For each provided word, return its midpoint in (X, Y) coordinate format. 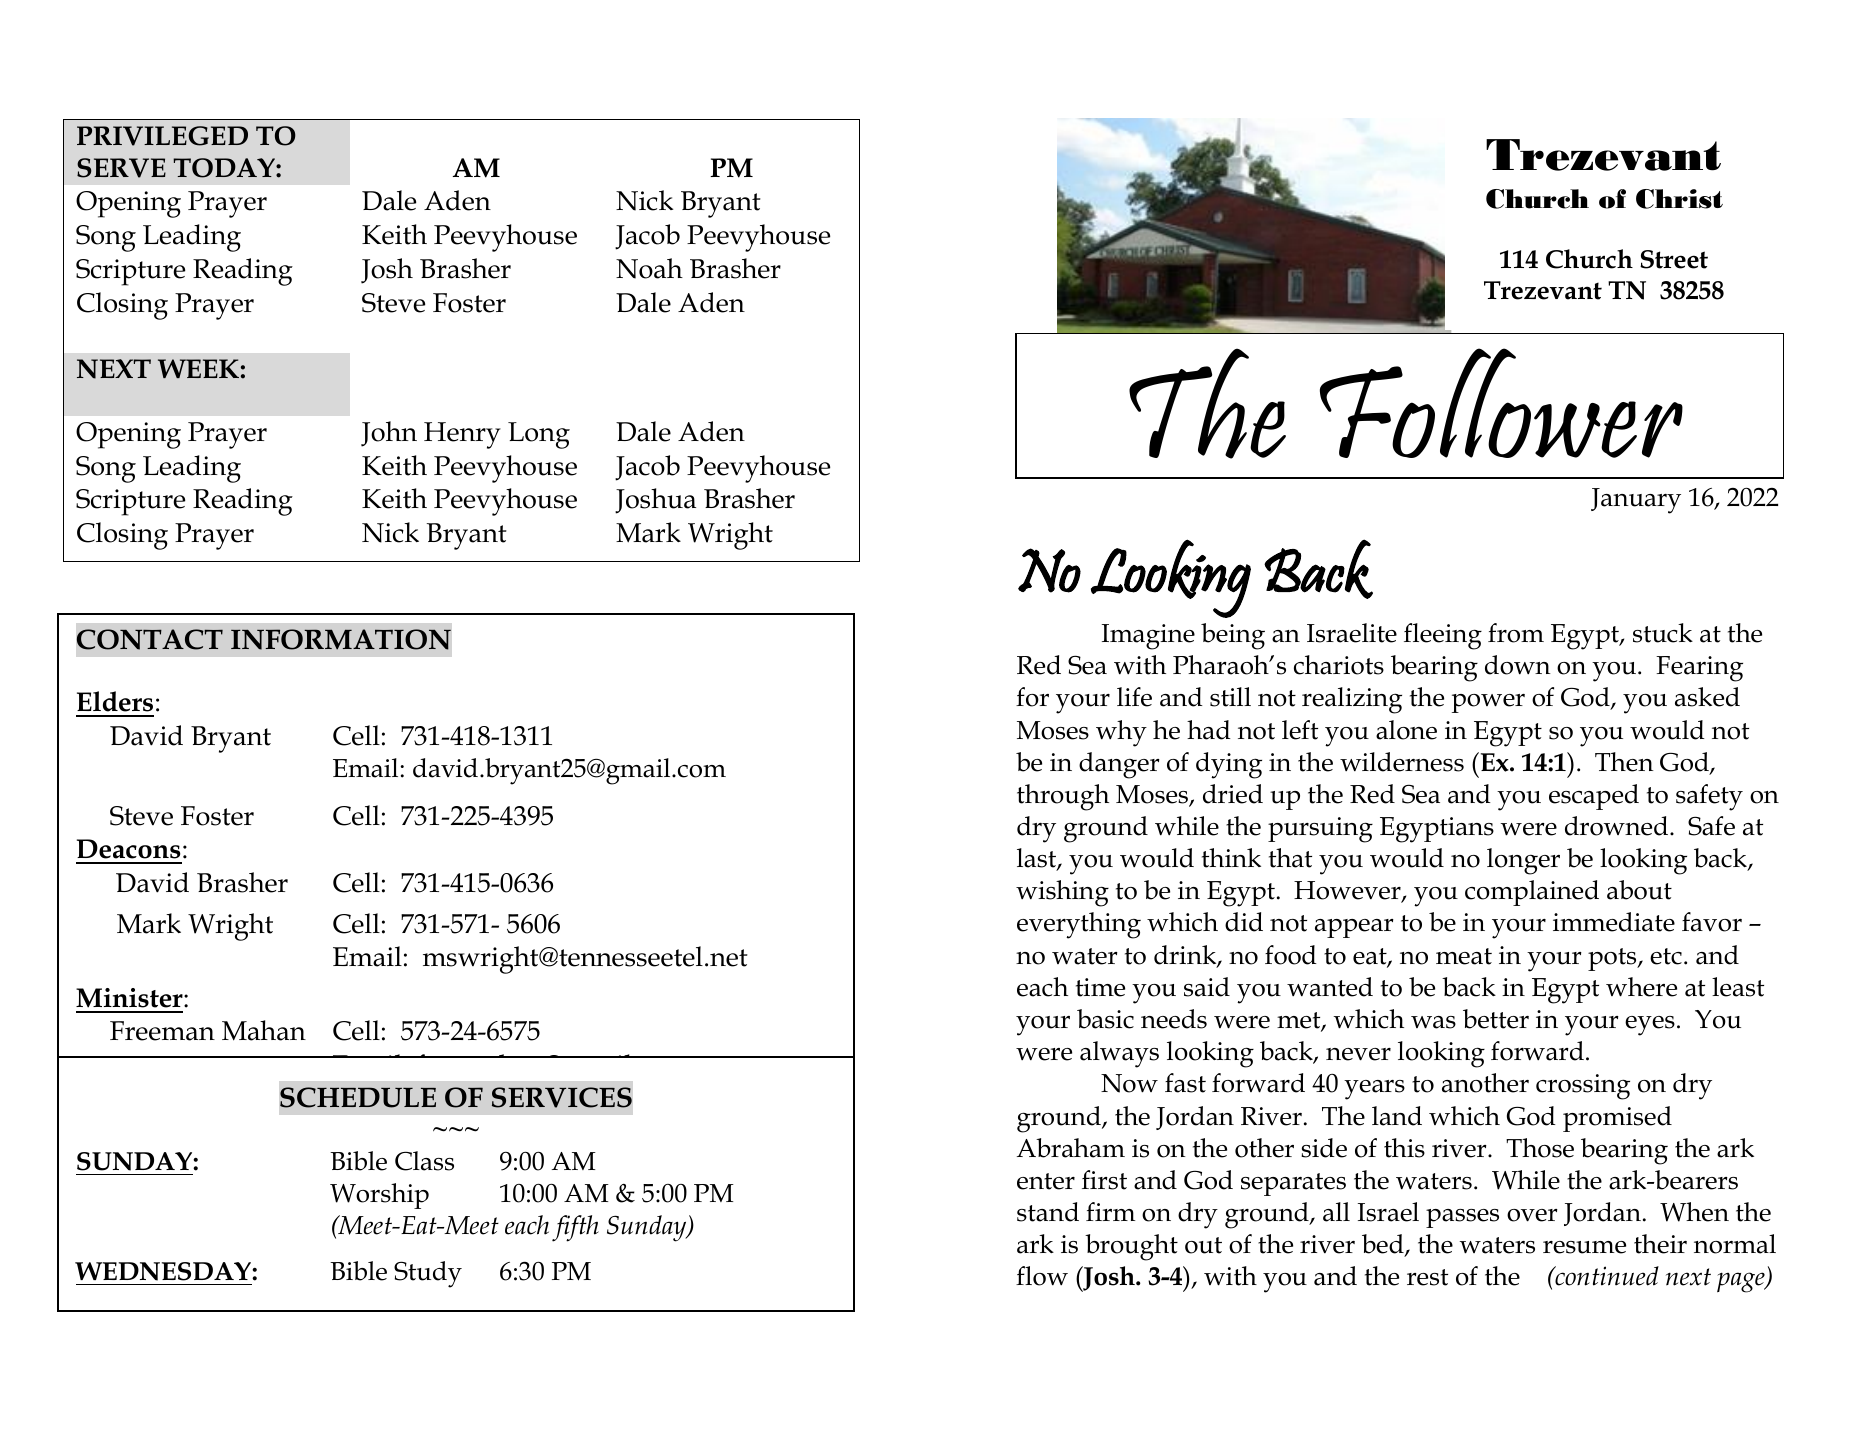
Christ (1679, 199)
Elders (115, 701)
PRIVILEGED (162, 136)
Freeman (162, 1031)
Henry (462, 435)
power (1488, 703)
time (1100, 987)
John (389, 434)
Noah (649, 268)
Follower (1501, 403)
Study (428, 1274)
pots (1613, 959)
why (1121, 733)
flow (1042, 1276)
